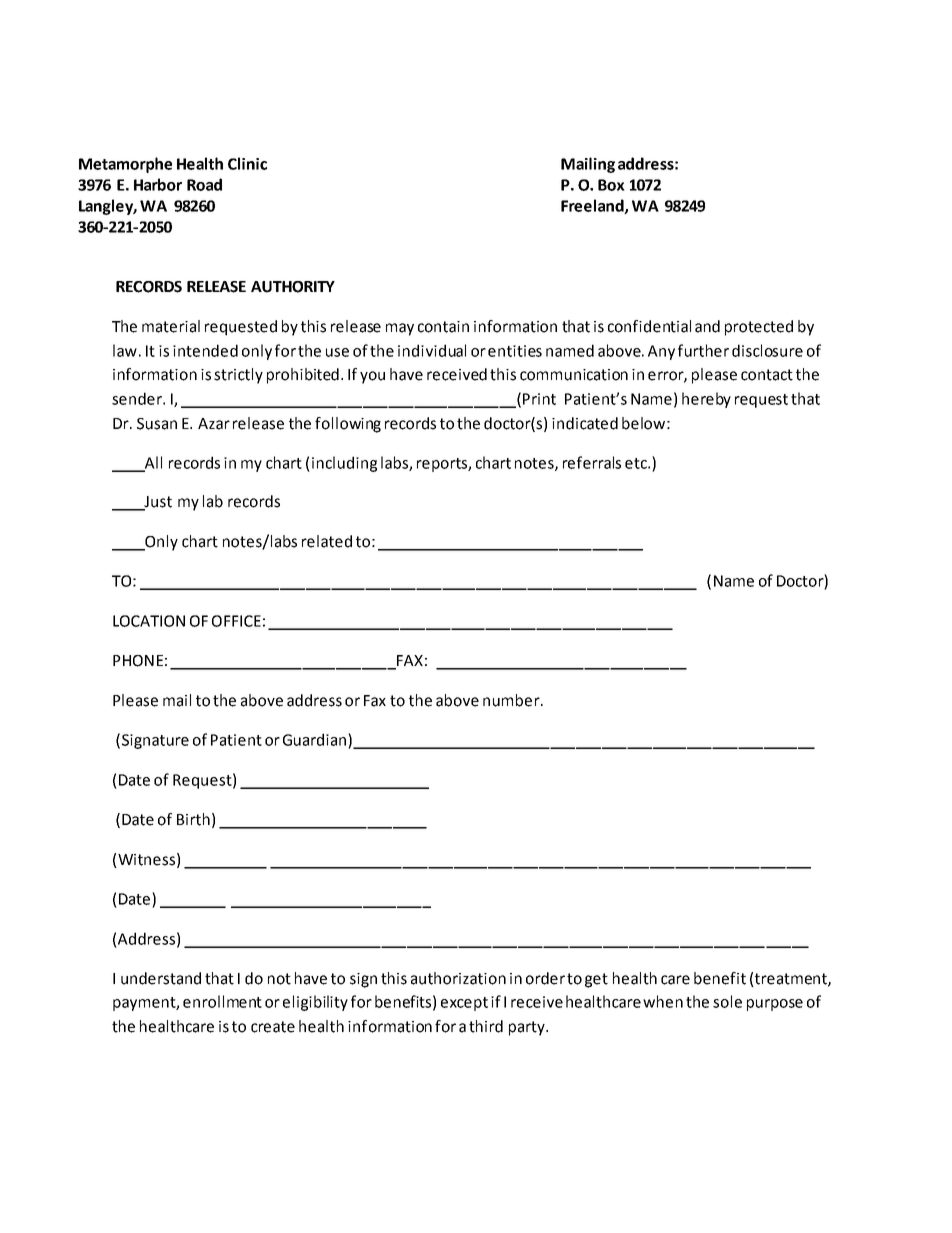 The height and width of the image is (1233, 952). Describe the element at coordinates (193, 819) in the image. I see `Birth` at that location.
